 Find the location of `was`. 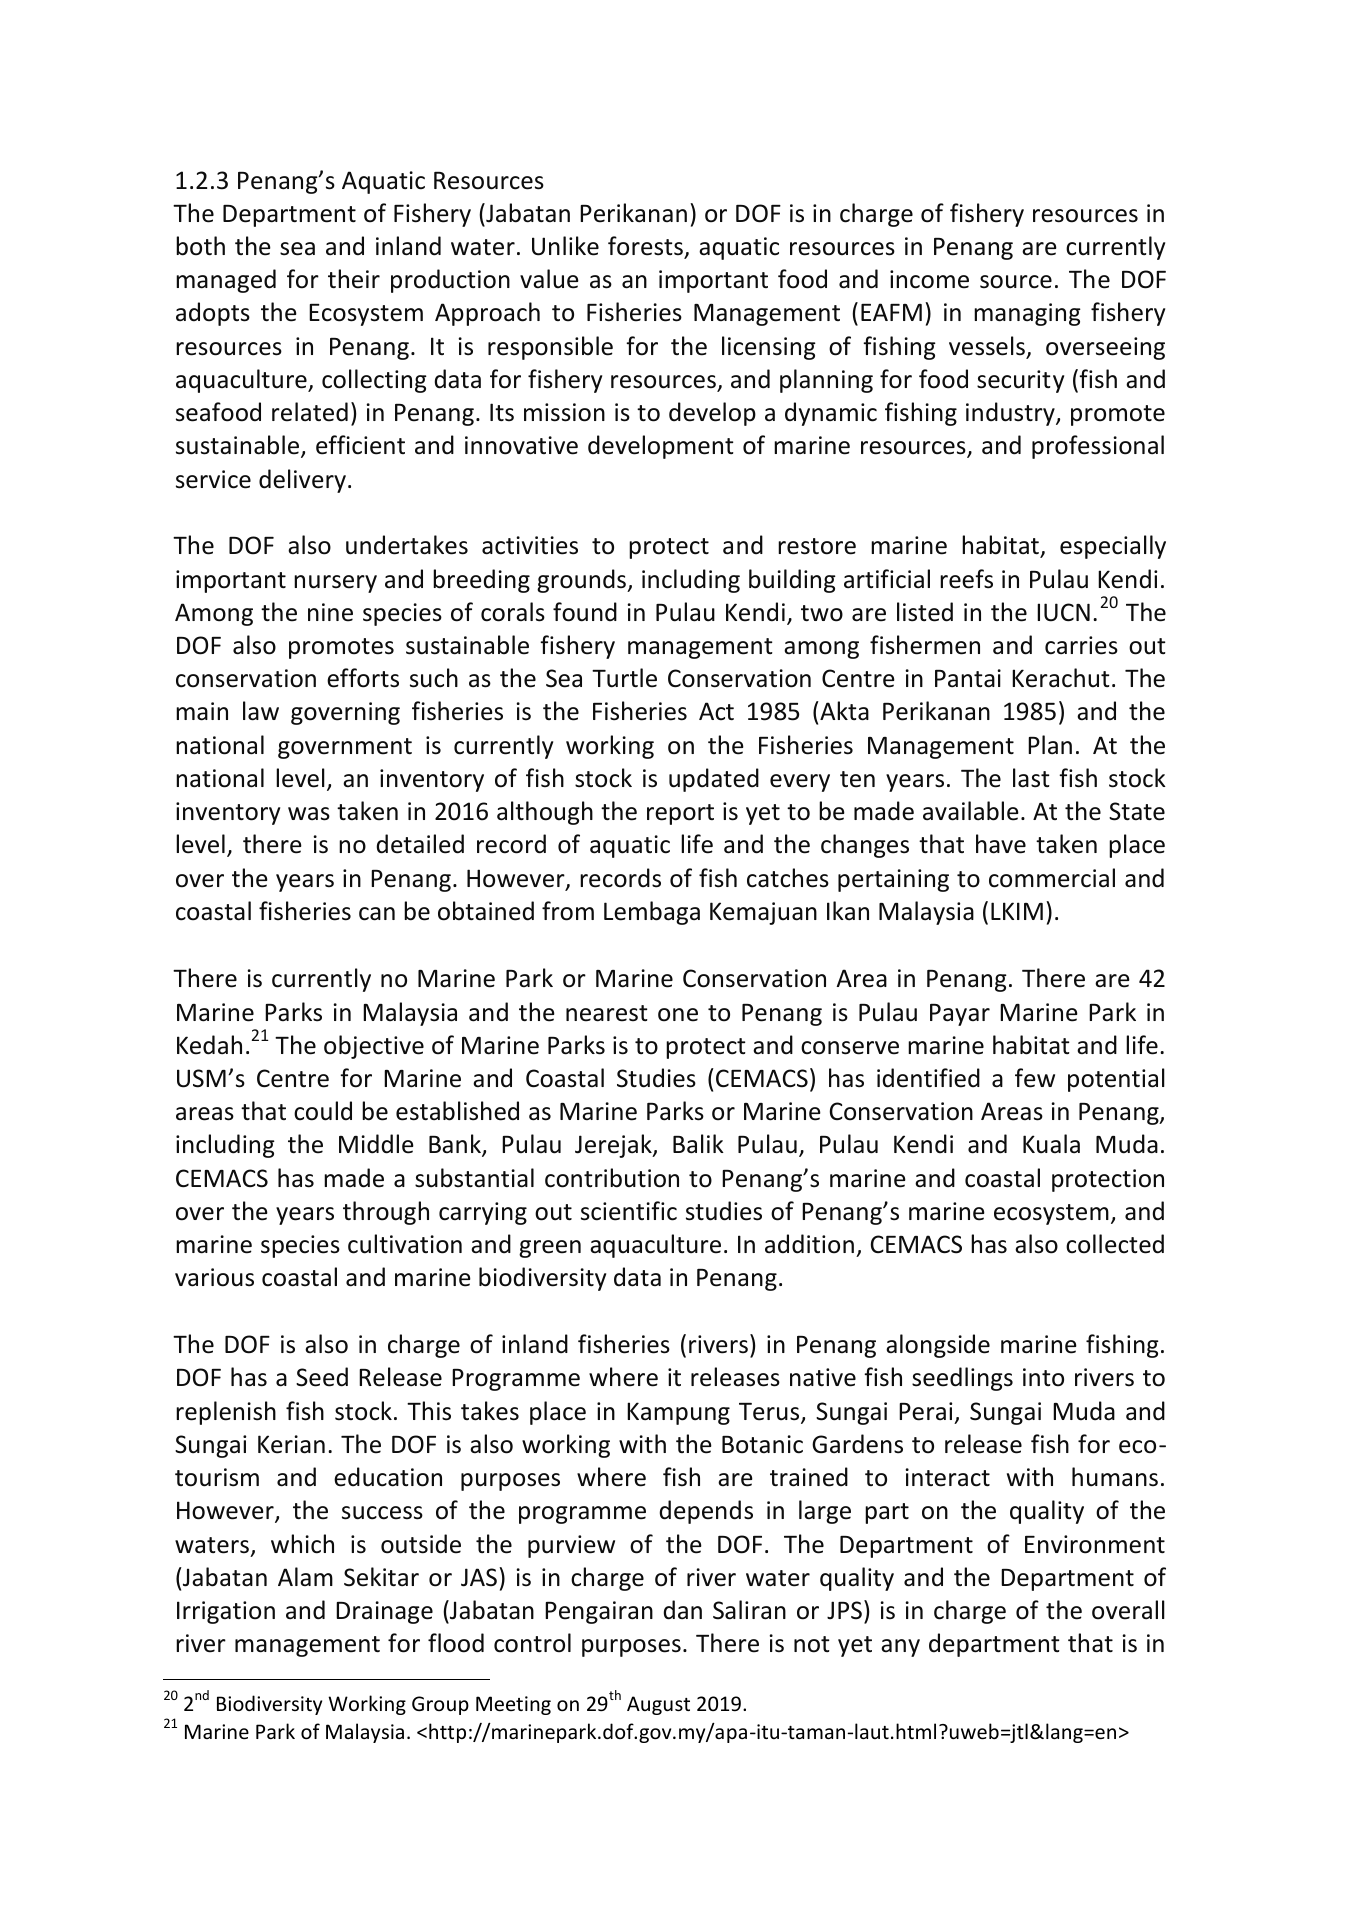

was is located at coordinates (309, 814).
